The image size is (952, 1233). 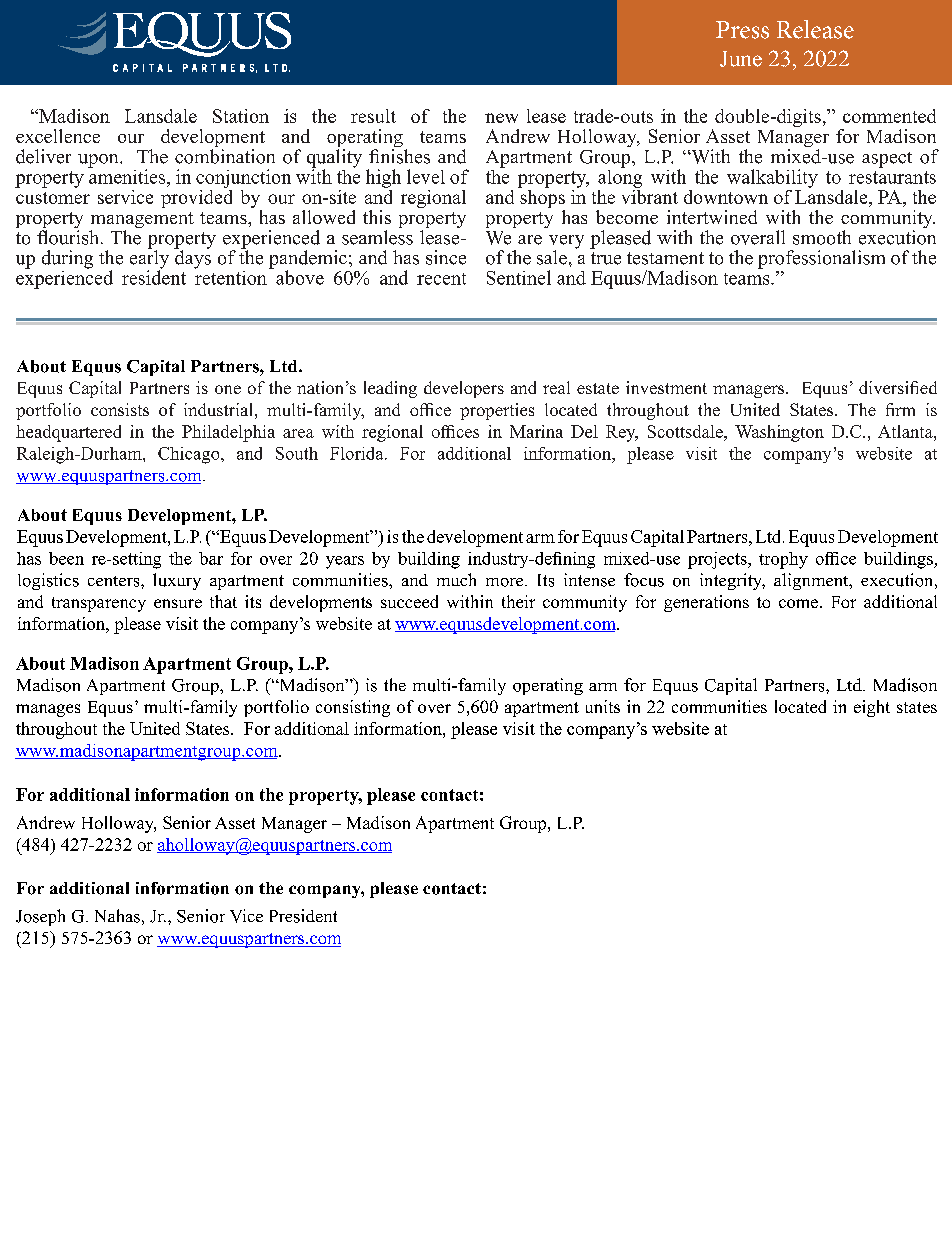 I want to click on developers, so click(x=464, y=389).
